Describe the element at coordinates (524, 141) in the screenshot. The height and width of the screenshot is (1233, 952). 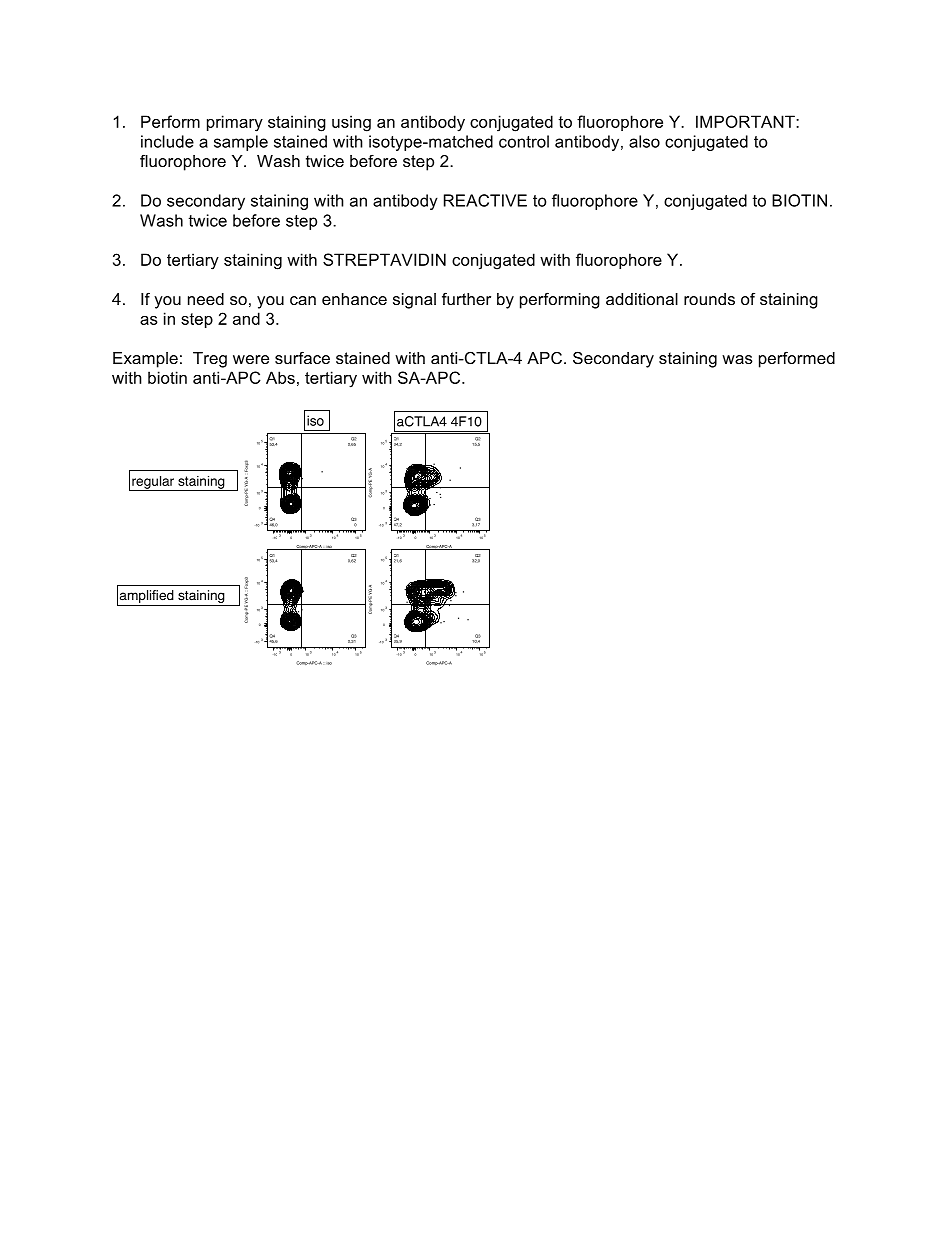
I see `control` at that location.
